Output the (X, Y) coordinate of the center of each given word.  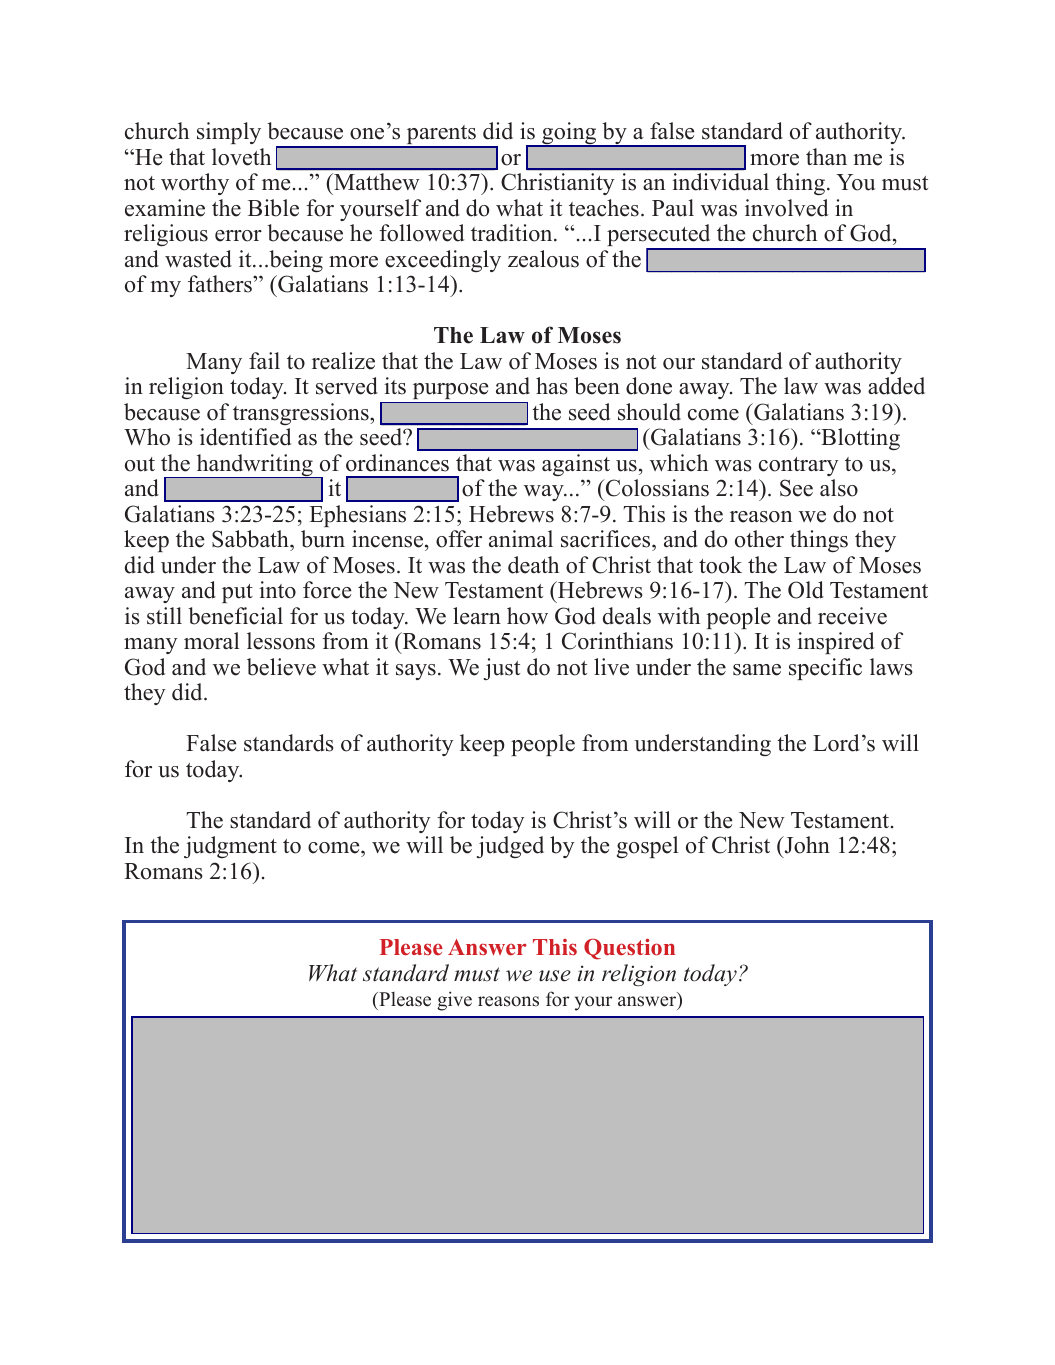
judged (510, 847)
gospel (647, 847)
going (569, 134)
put (237, 593)
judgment (230, 847)
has (552, 386)
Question (629, 949)
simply (229, 133)
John (806, 846)
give (454, 1001)
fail (264, 360)
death (533, 565)
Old (806, 590)
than (826, 156)
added (896, 386)
